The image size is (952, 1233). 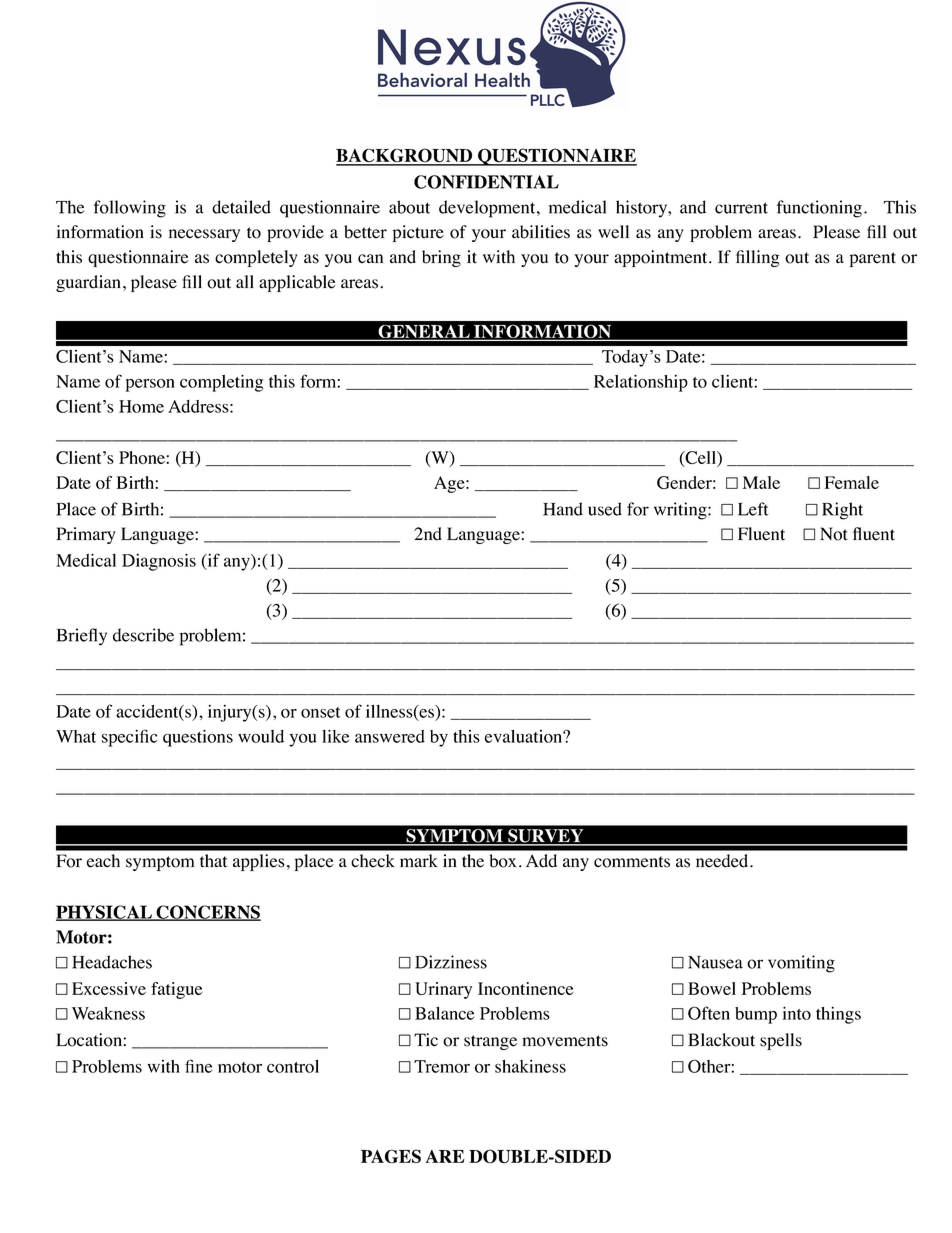 I want to click on spells, so click(x=781, y=1041).
